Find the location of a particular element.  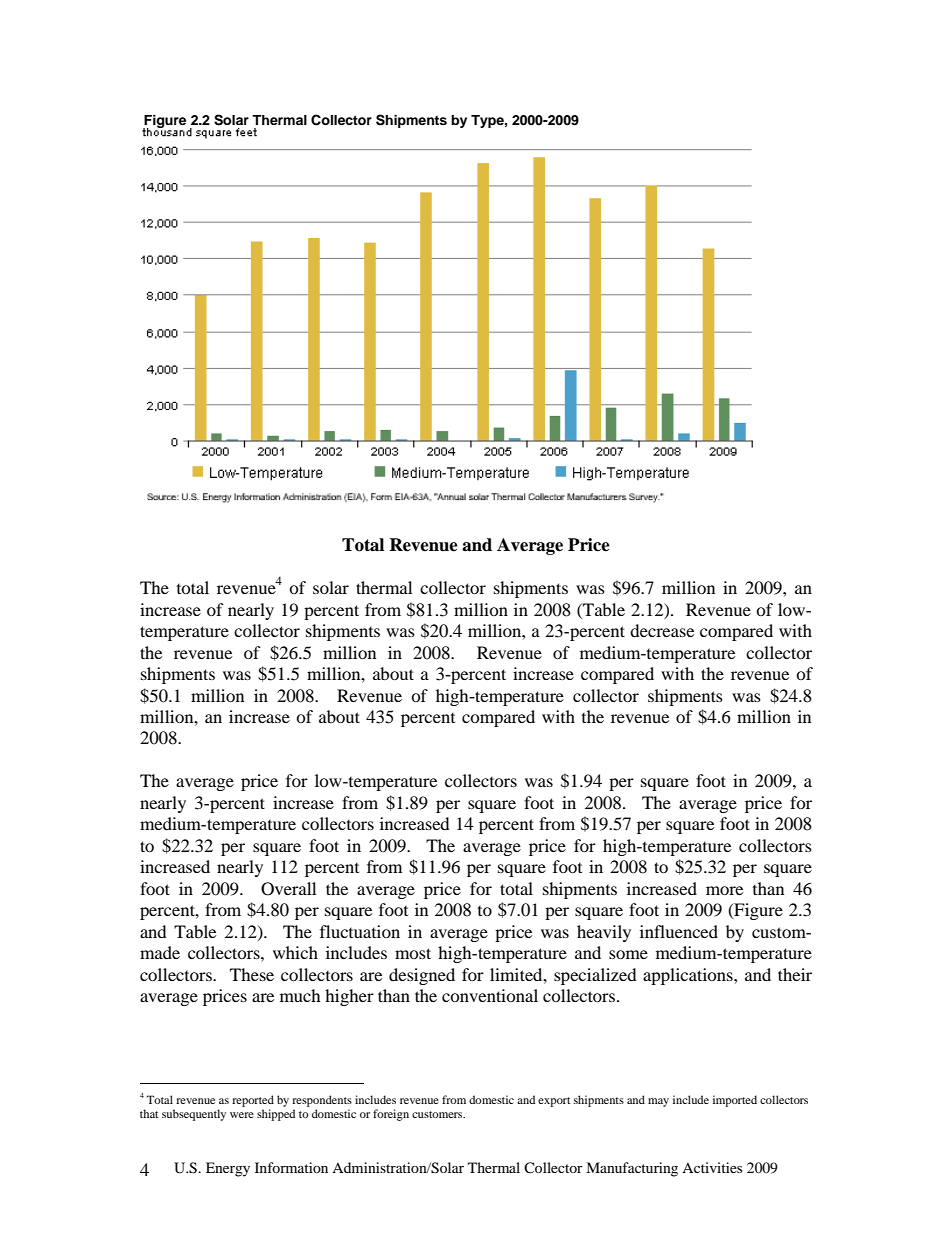

more is located at coordinates (724, 890).
